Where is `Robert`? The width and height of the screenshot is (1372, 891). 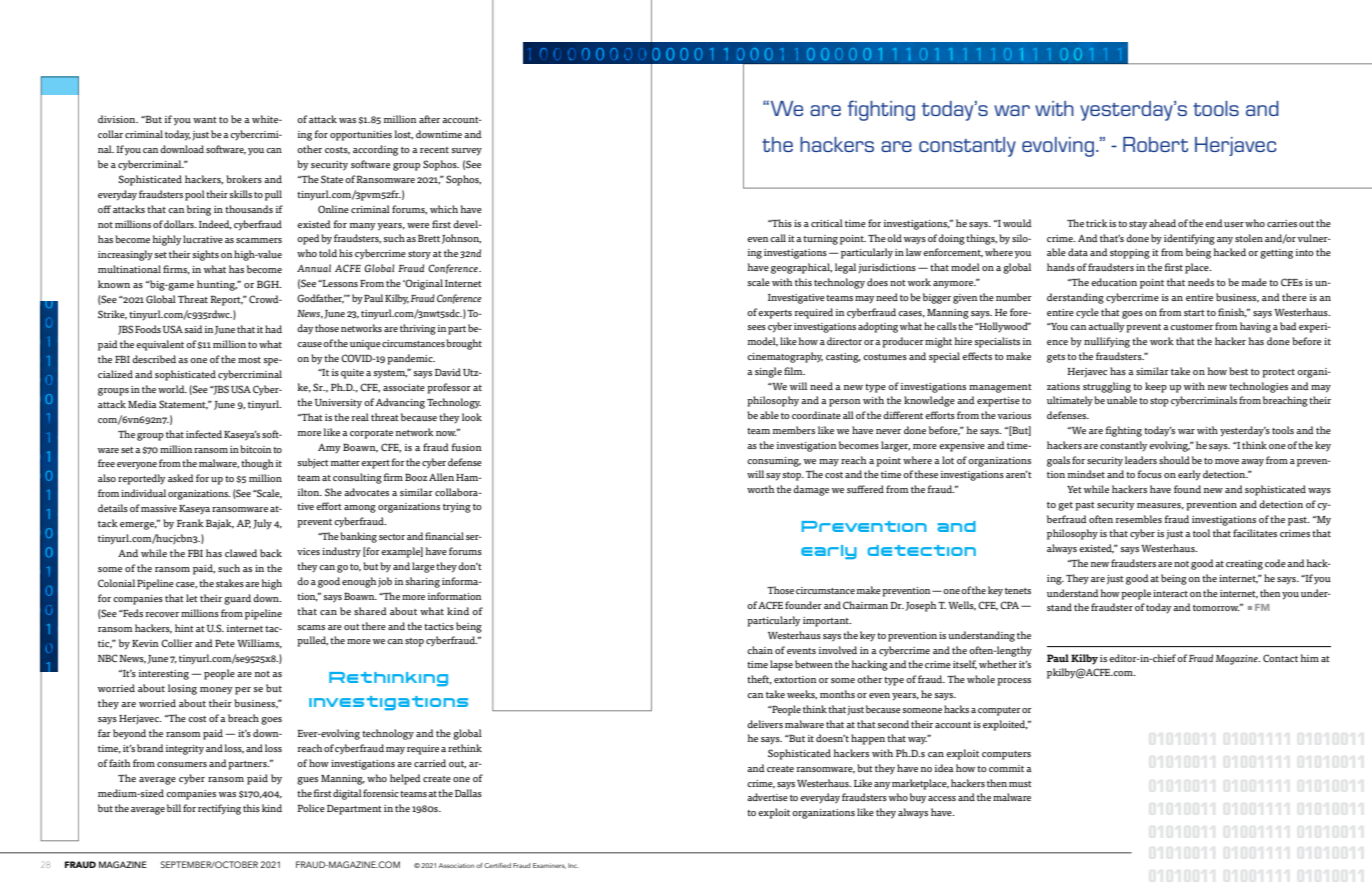 Robert is located at coordinates (1155, 144).
